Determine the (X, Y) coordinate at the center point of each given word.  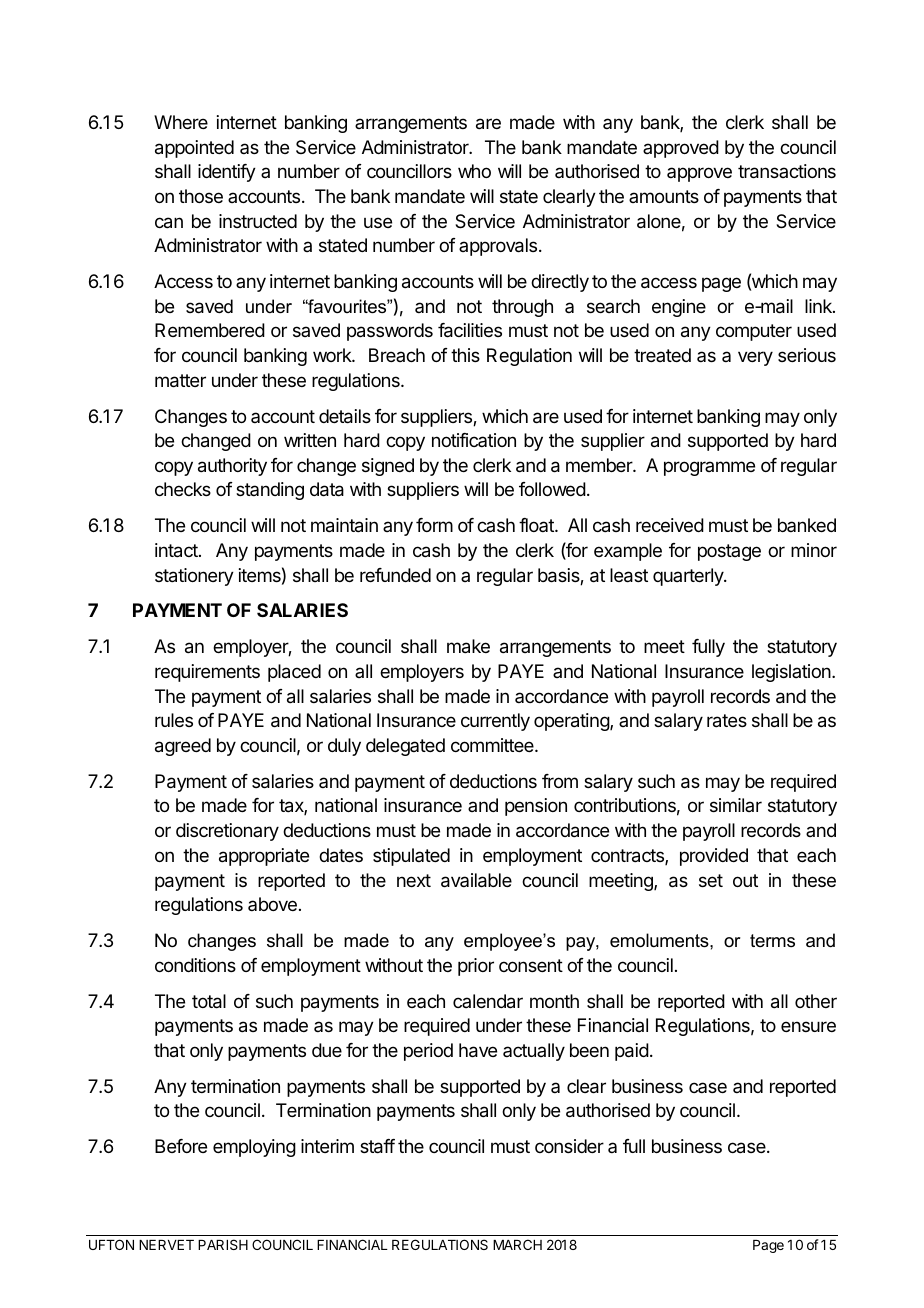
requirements (207, 673)
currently (495, 722)
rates (727, 721)
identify (227, 173)
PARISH (223, 1244)
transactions (787, 171)
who (474, 171)
